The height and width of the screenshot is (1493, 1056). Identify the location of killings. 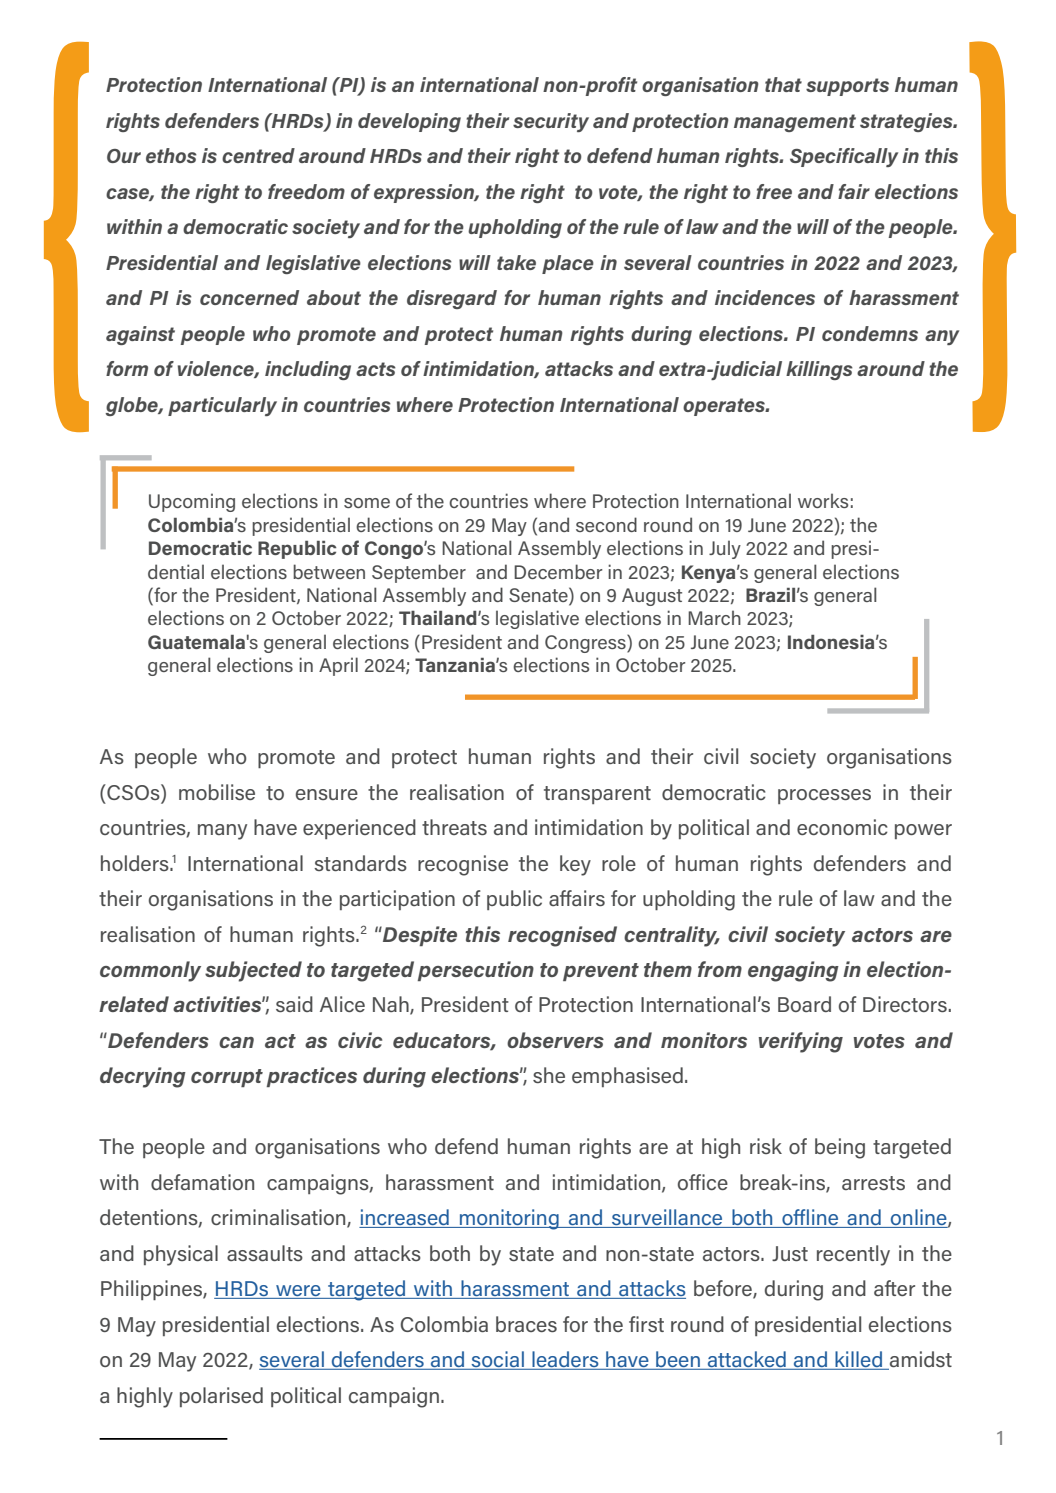
(819, 370).
